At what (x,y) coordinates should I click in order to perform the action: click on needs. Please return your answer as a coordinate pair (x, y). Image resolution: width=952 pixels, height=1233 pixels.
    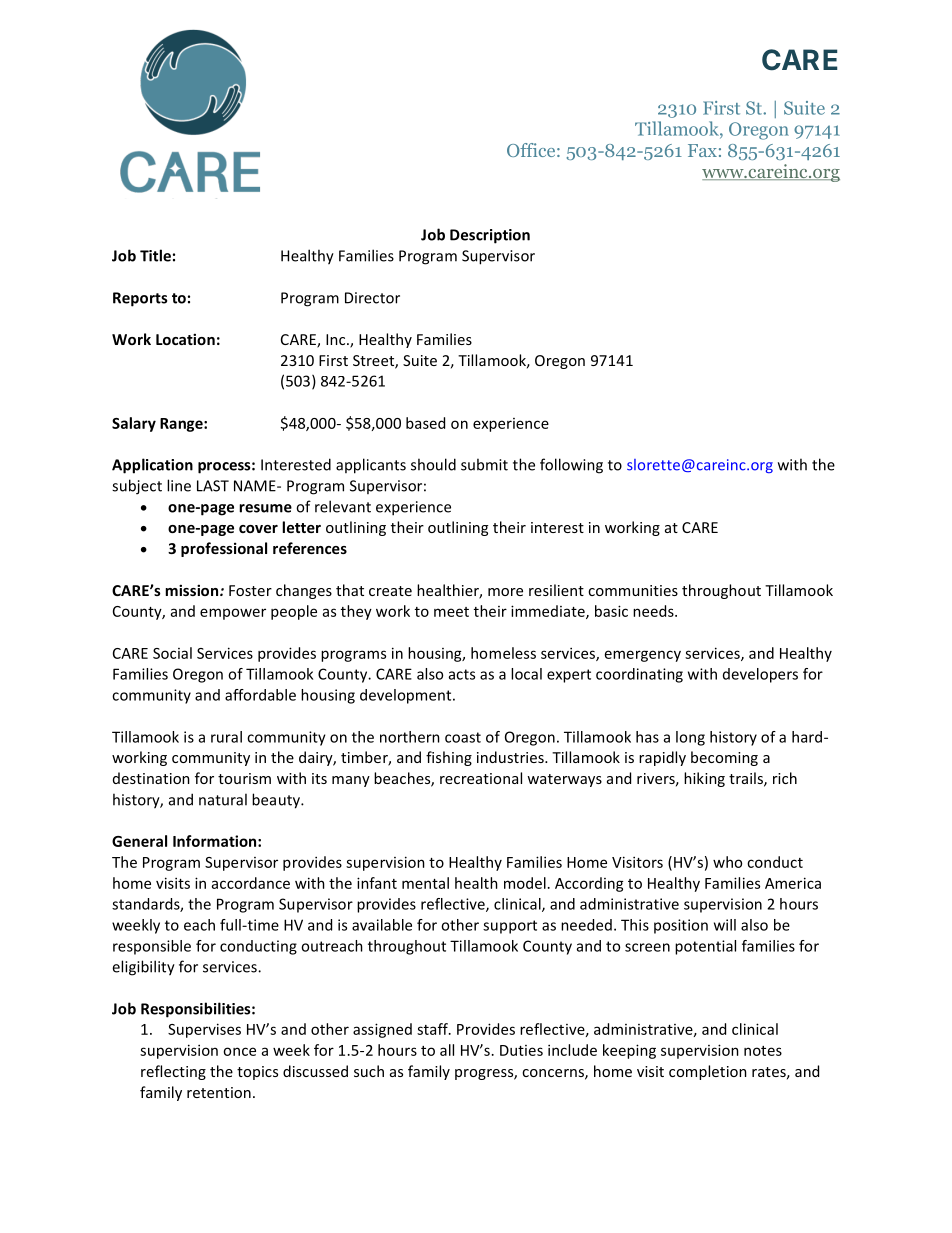
    Looking at the image, I should click on (654, 611).
